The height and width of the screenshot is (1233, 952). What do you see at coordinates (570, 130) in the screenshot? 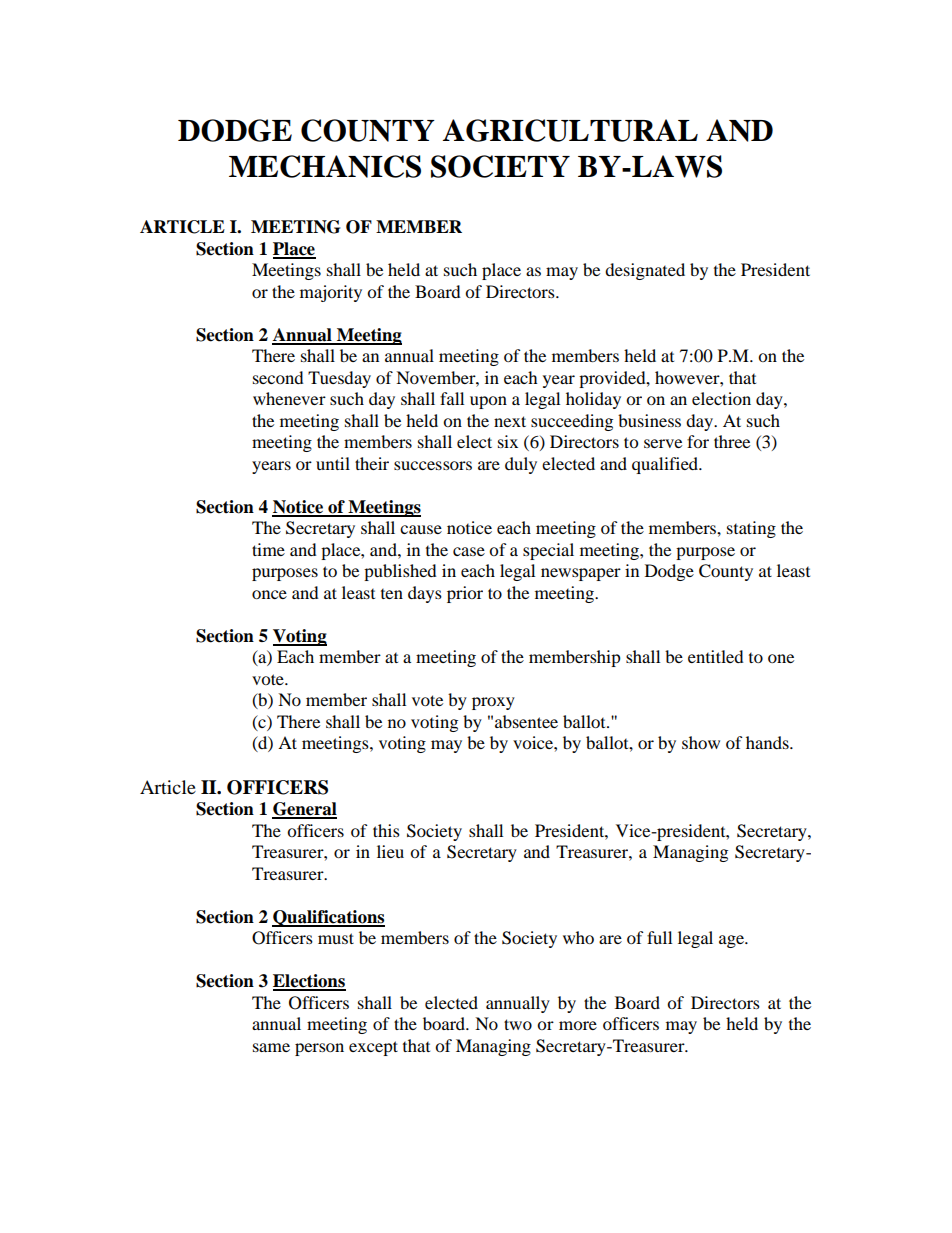
I see `AGRICULTURAL` at bounding box center [570, 130].
